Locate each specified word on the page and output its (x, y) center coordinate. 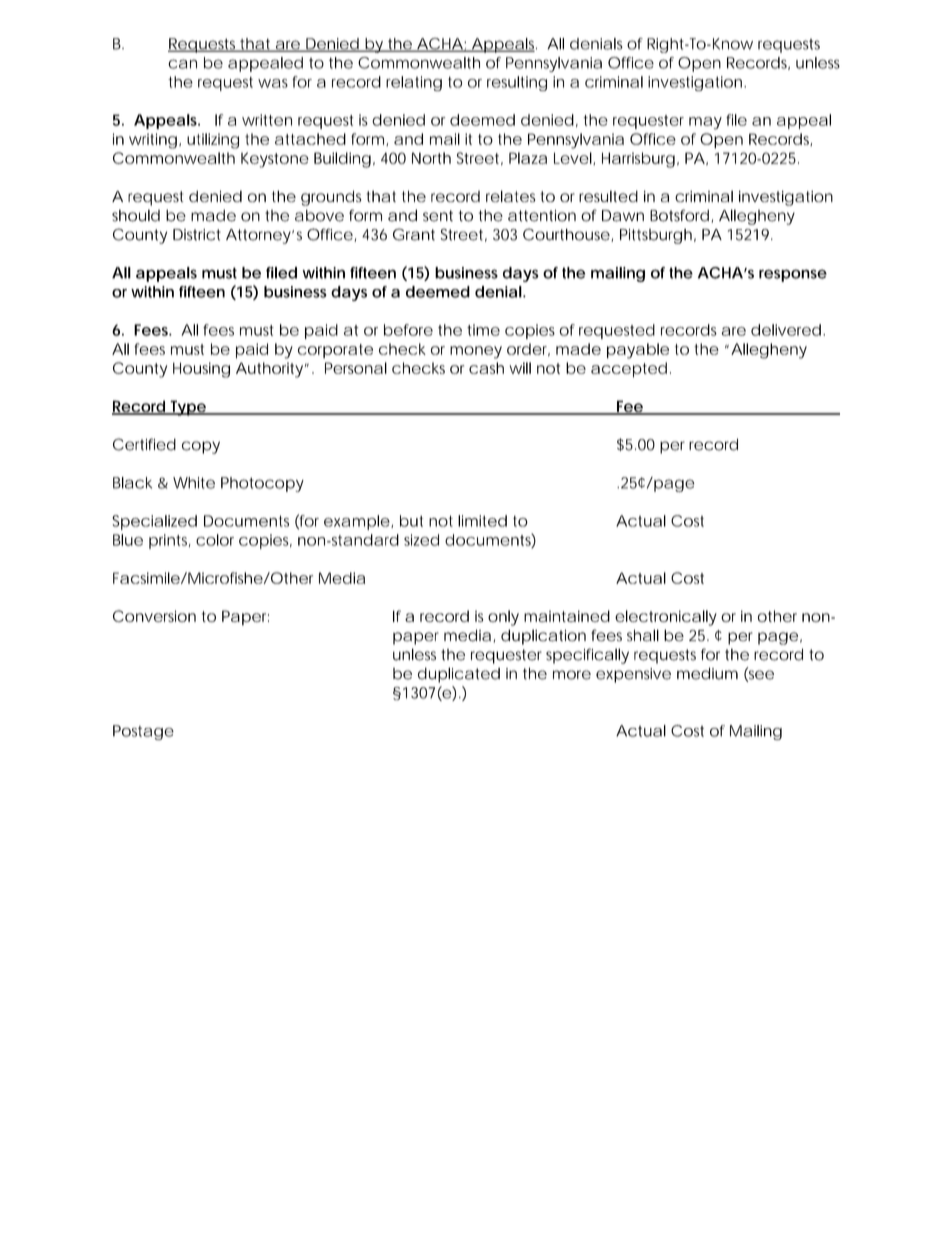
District (197, 235)
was (273, 83)
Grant (414, 234)
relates (510, 196)
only (503, 618)
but (411, 521)
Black (132, 483)
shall (643, 635)
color (215, 540)
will (520, 368)
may (705, 123)
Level (573, 158)
